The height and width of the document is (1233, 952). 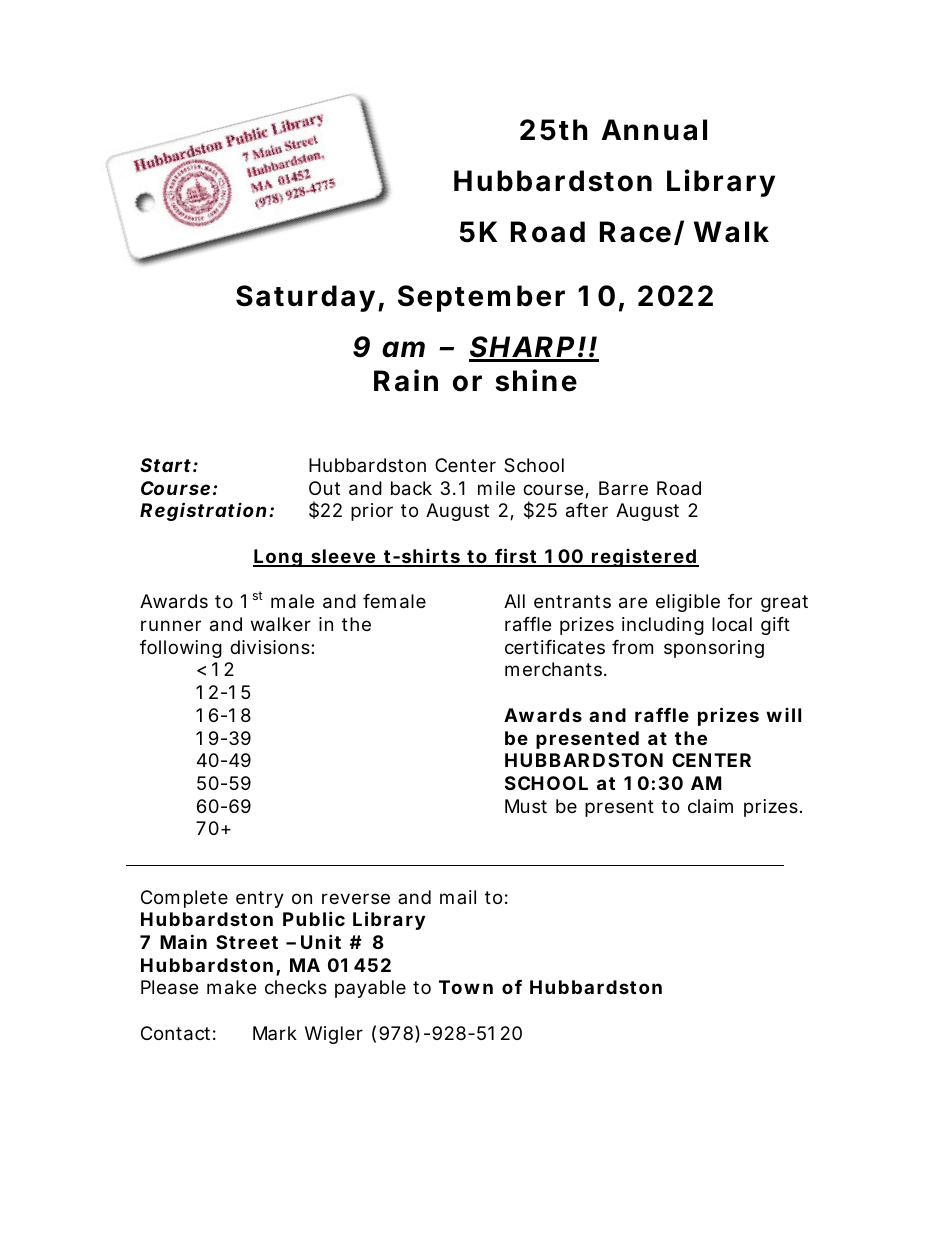 I want to click on payable, so click(x=370, y=989).
